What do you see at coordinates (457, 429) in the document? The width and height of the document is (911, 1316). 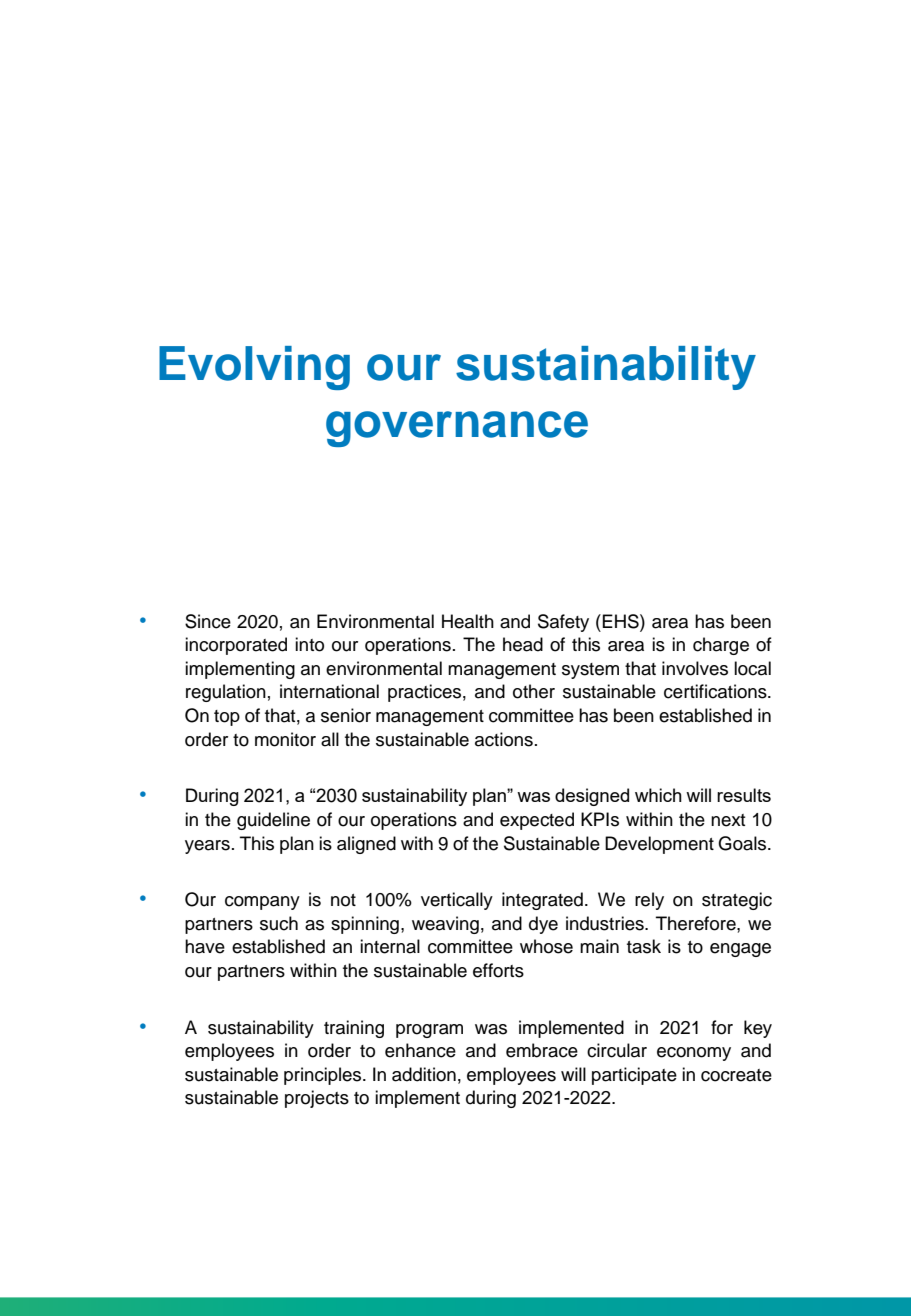 I see `governance` at bounding box center [457, 429].
